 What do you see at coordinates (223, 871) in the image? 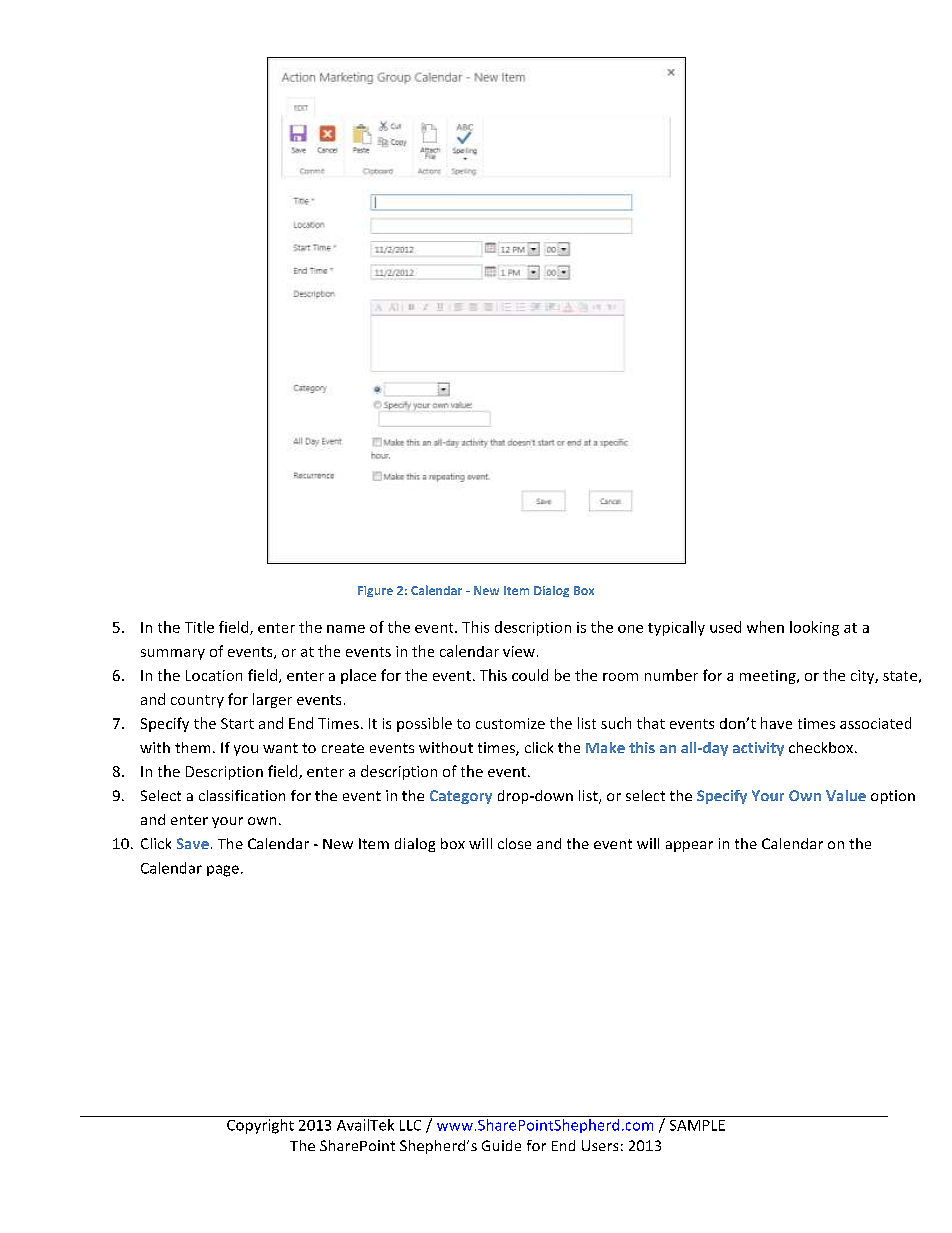
I see `page` at bounding box center [223, 871].
